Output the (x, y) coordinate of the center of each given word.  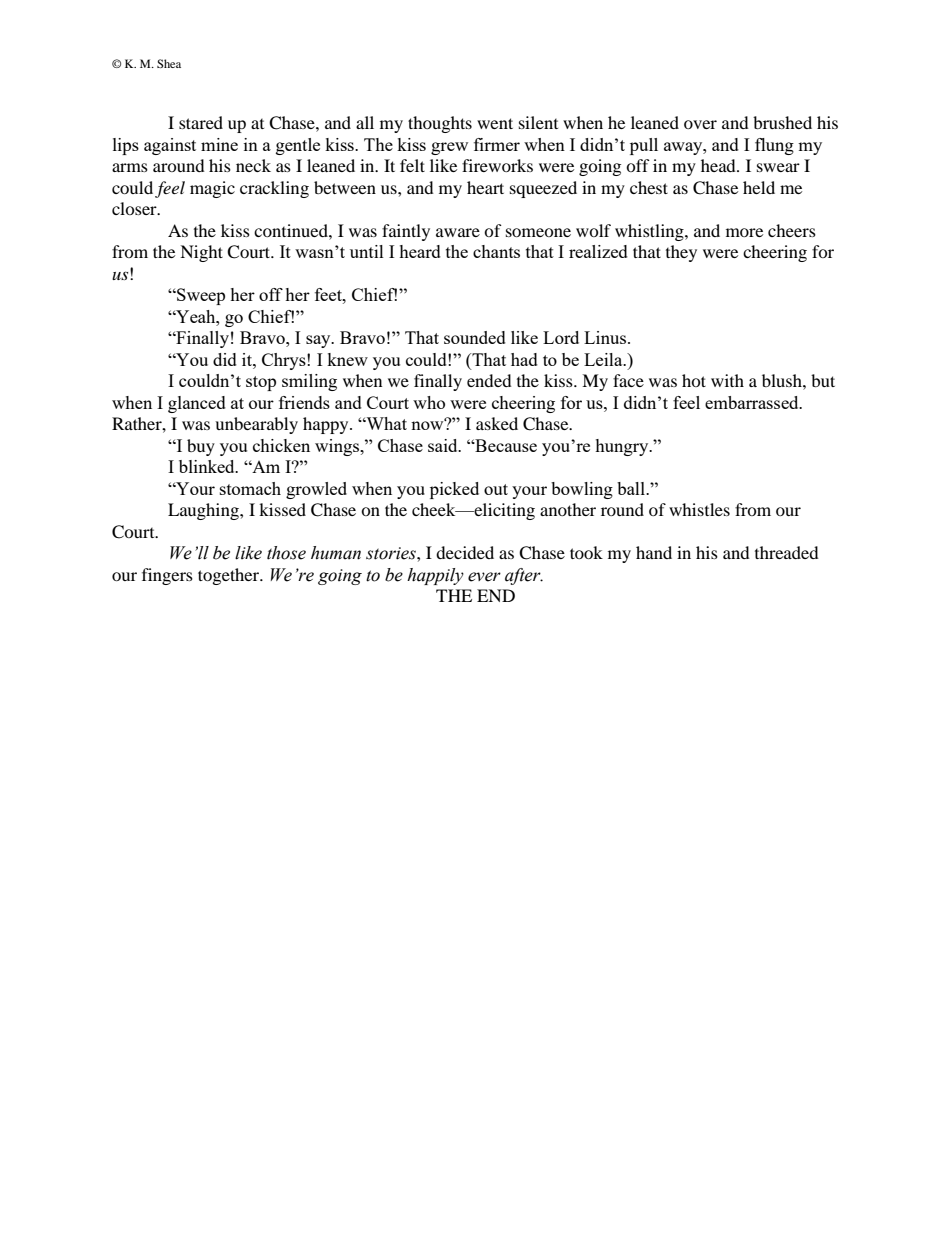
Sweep (200, 296)
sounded (475, 337)
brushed (782, 122)
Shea (169, 63)
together (230, 576)
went (495, 123)
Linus (606, 337)
